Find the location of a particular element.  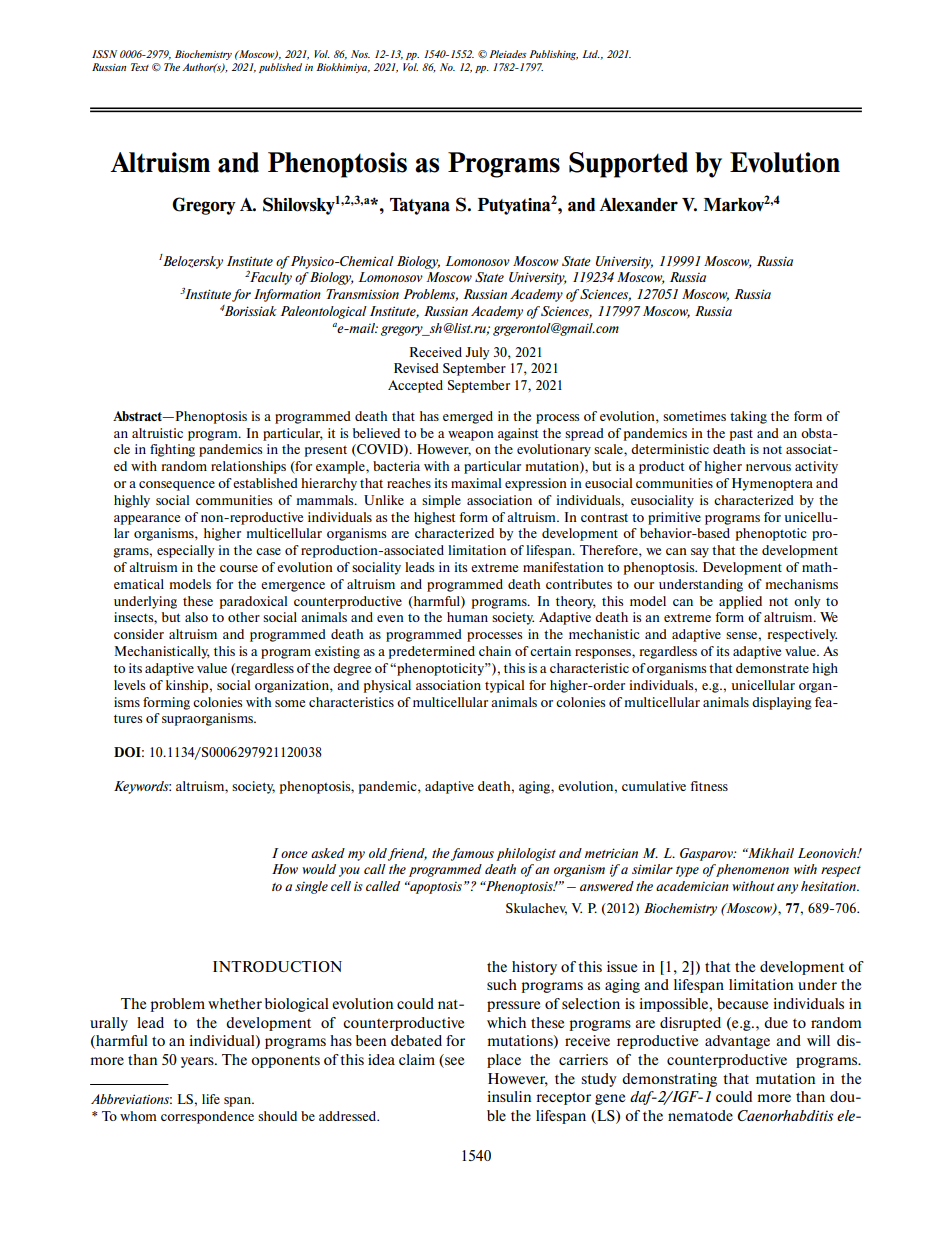

Pleiades is located at coordinates (508, 54).
